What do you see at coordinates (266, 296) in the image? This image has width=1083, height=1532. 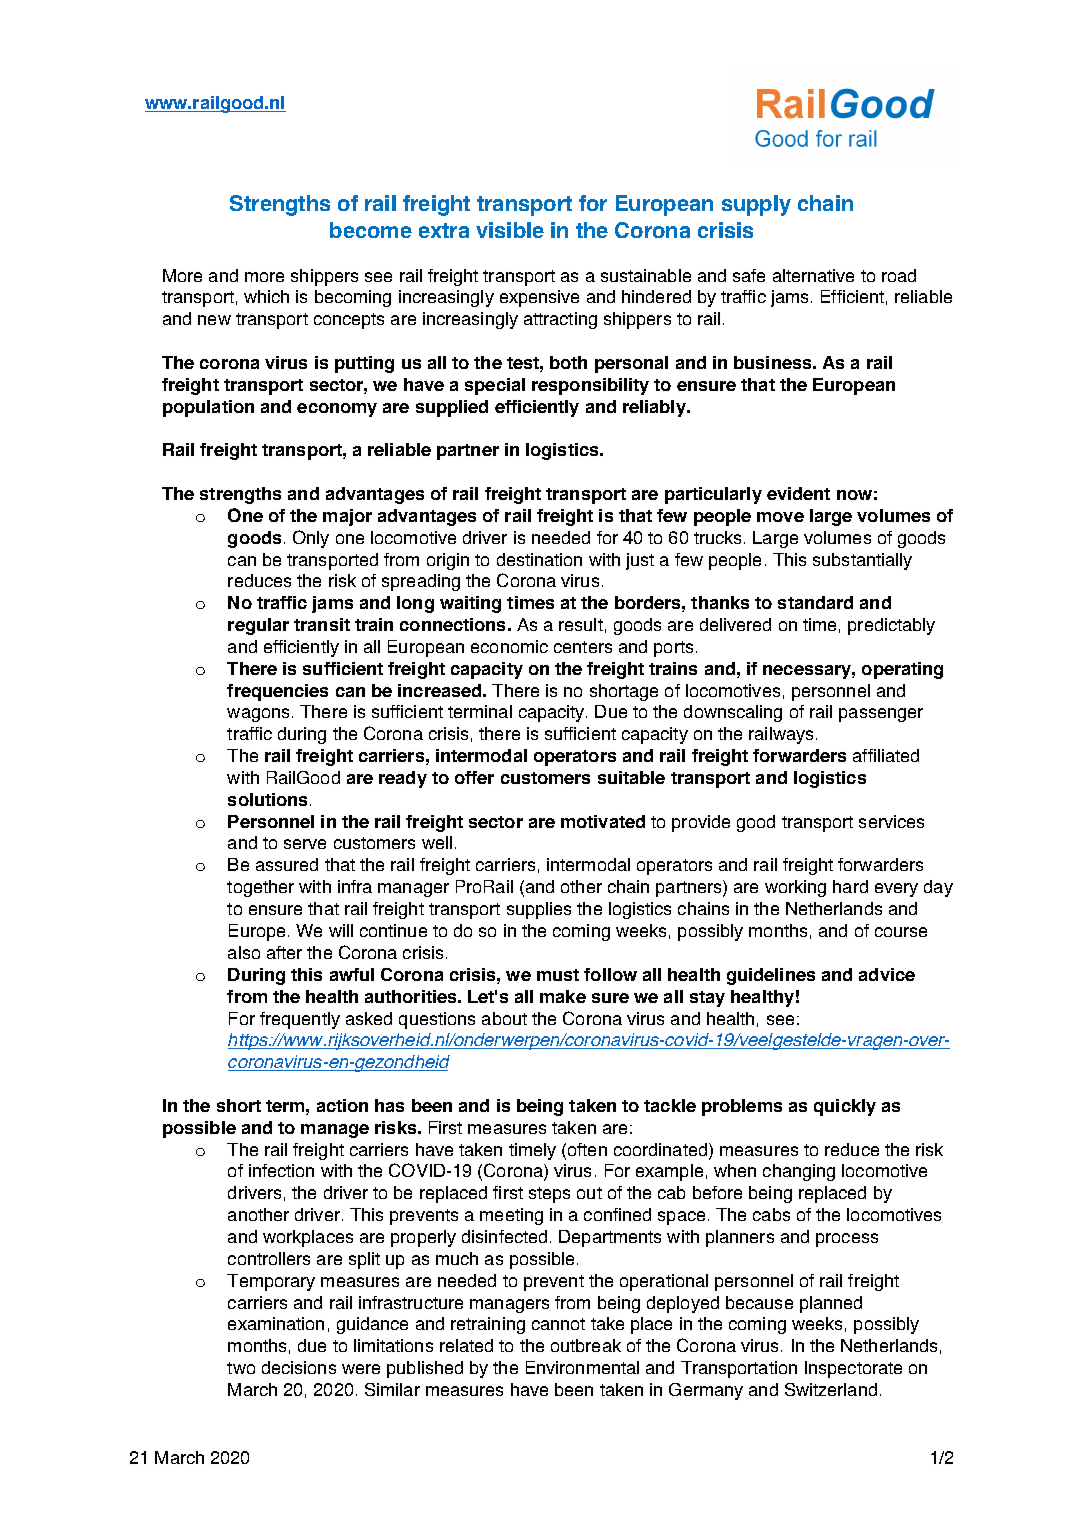 I see `which` at bounding box center [266, 296].
